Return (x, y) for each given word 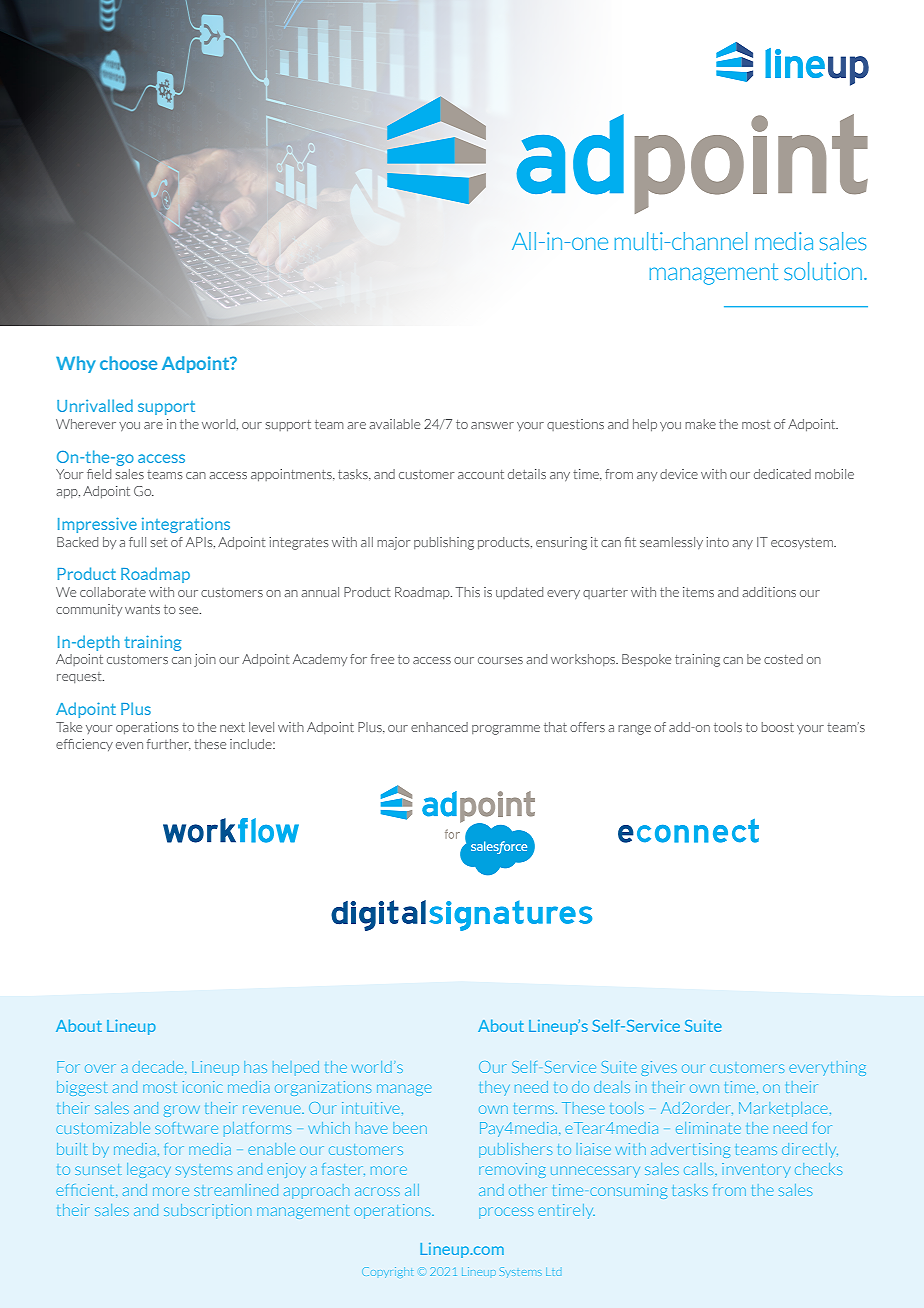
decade (159, 1067)
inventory (756, 1170)
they (495, 1088)
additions (769, 592)
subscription (207, 1211)
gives (659, 1068)
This (468, 592)
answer (492, 425)
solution (823, 271)
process (506, 1213)
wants (142, 609)
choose (128, 363)
